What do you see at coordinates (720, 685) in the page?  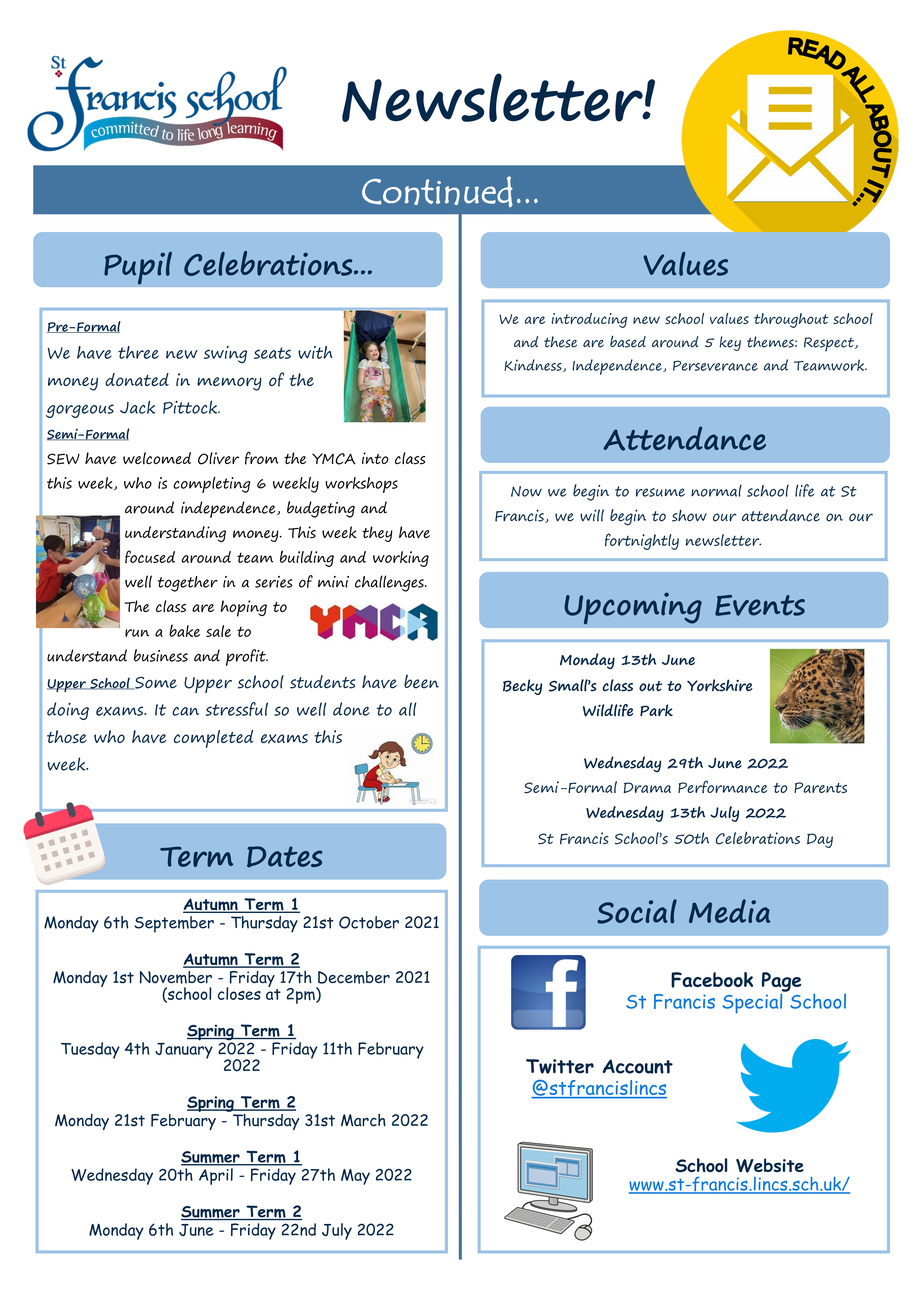 I see `Yorkshire` at bounding box center [720, 685].
